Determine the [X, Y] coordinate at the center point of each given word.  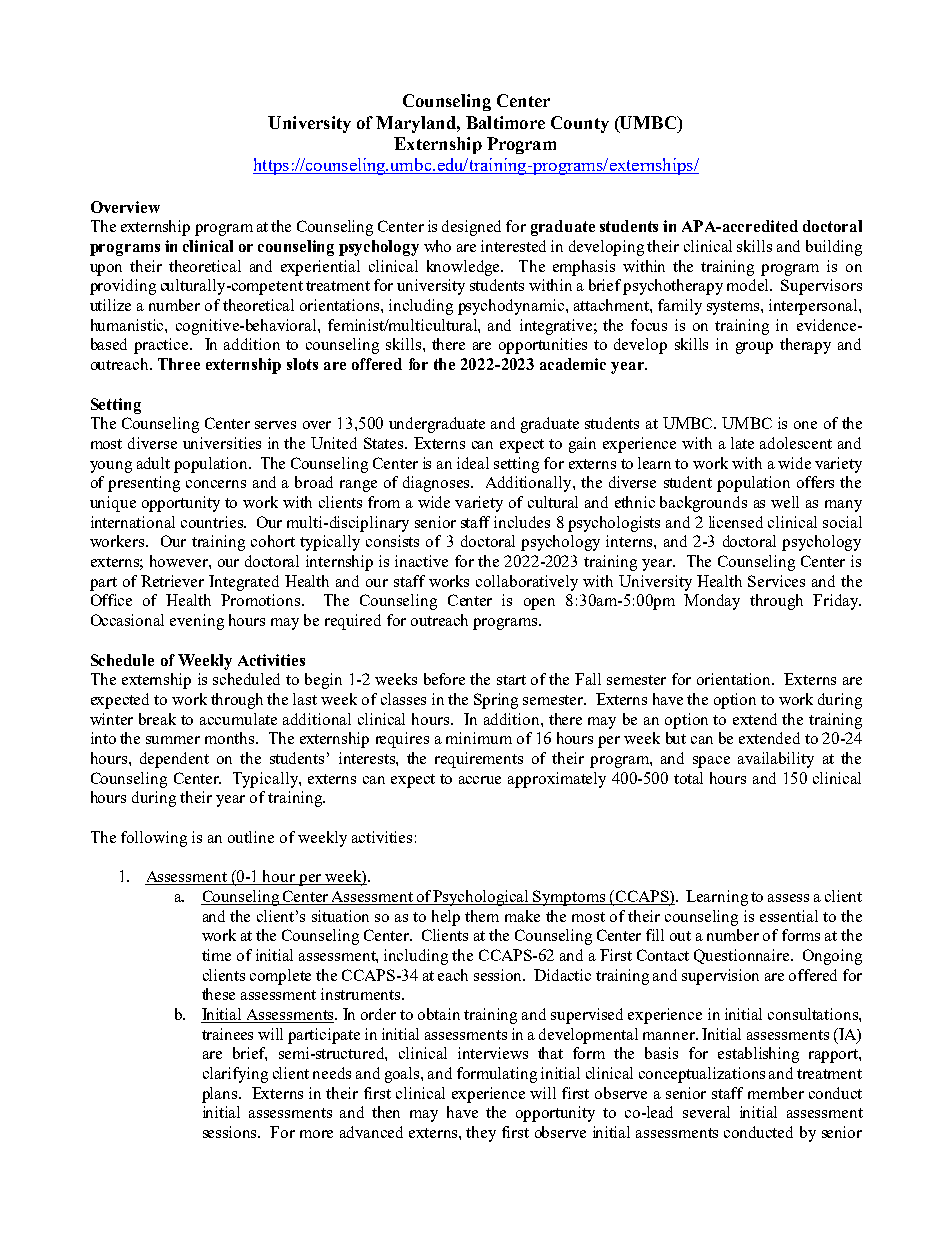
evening [197, 622]
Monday [712, 602]
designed [471, 228]
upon [106, 270]
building [834, 248]
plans [221, 1095]
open [539, 604]
